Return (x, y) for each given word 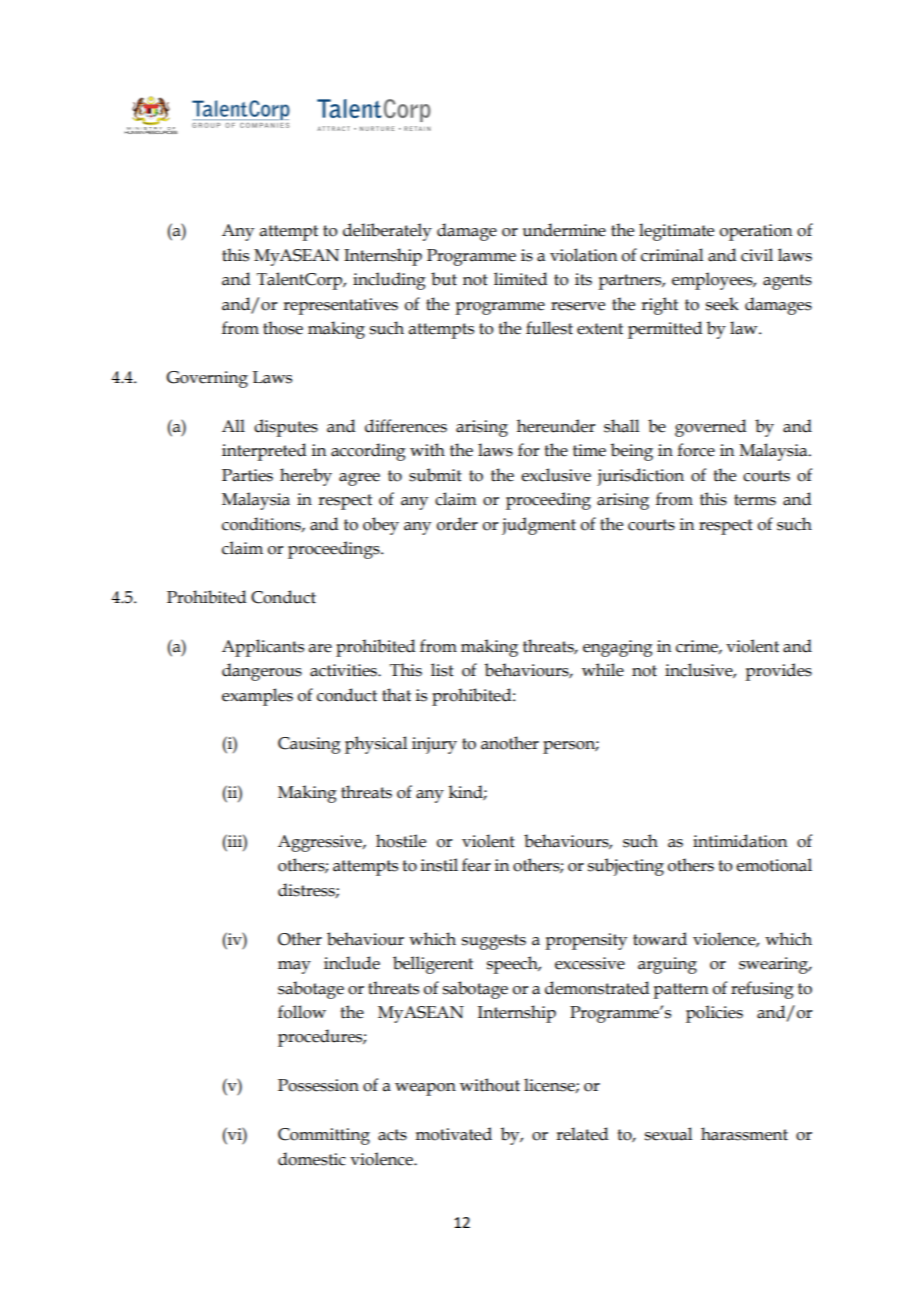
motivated (453, 1134)
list (442, 670)
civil (757, 255)
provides (778, 672)
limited (520, 279)
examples (257, 697)
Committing (324, 1136)
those (283, 328)
